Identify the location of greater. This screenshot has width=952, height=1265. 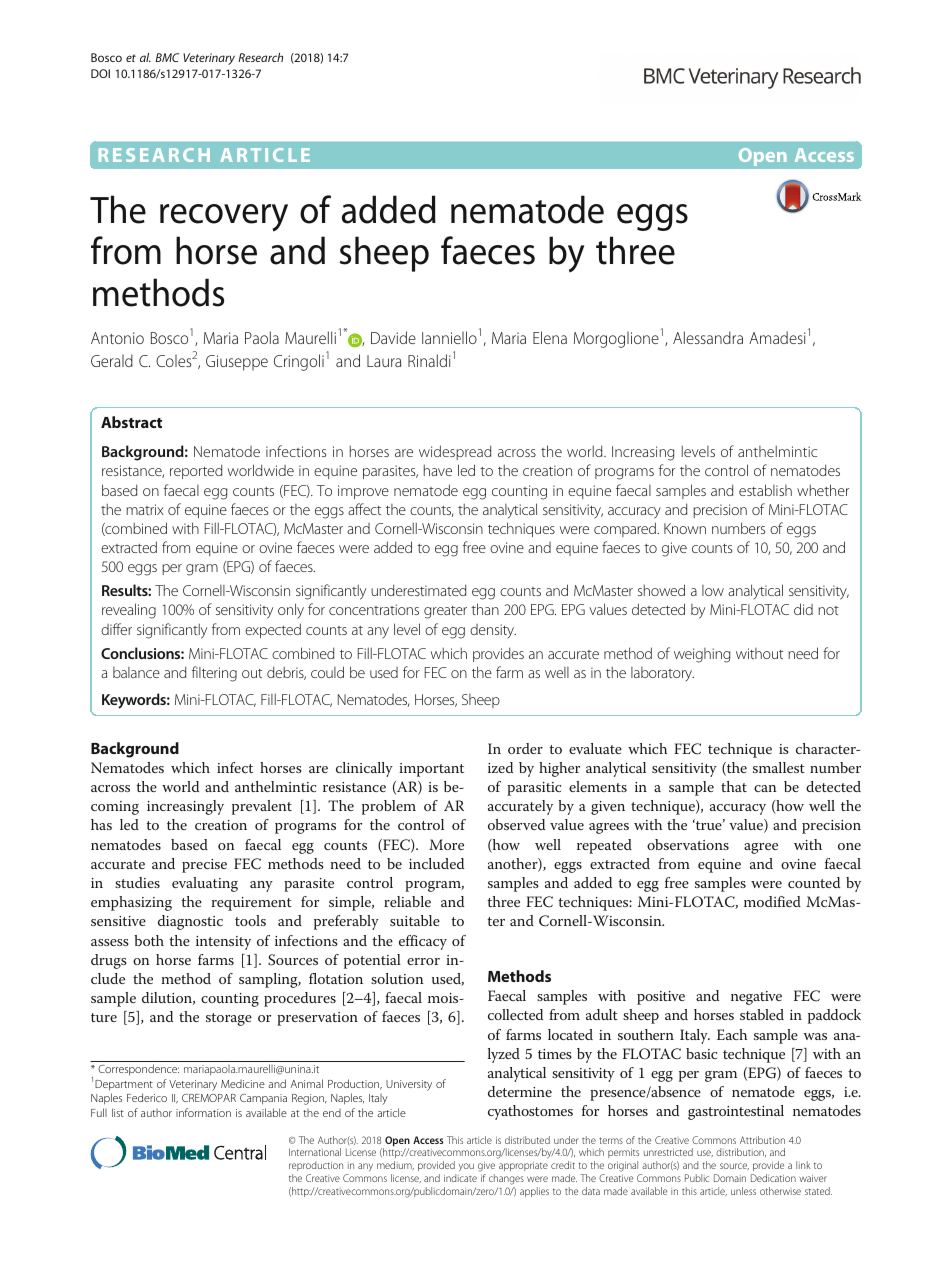
(445, 612).
